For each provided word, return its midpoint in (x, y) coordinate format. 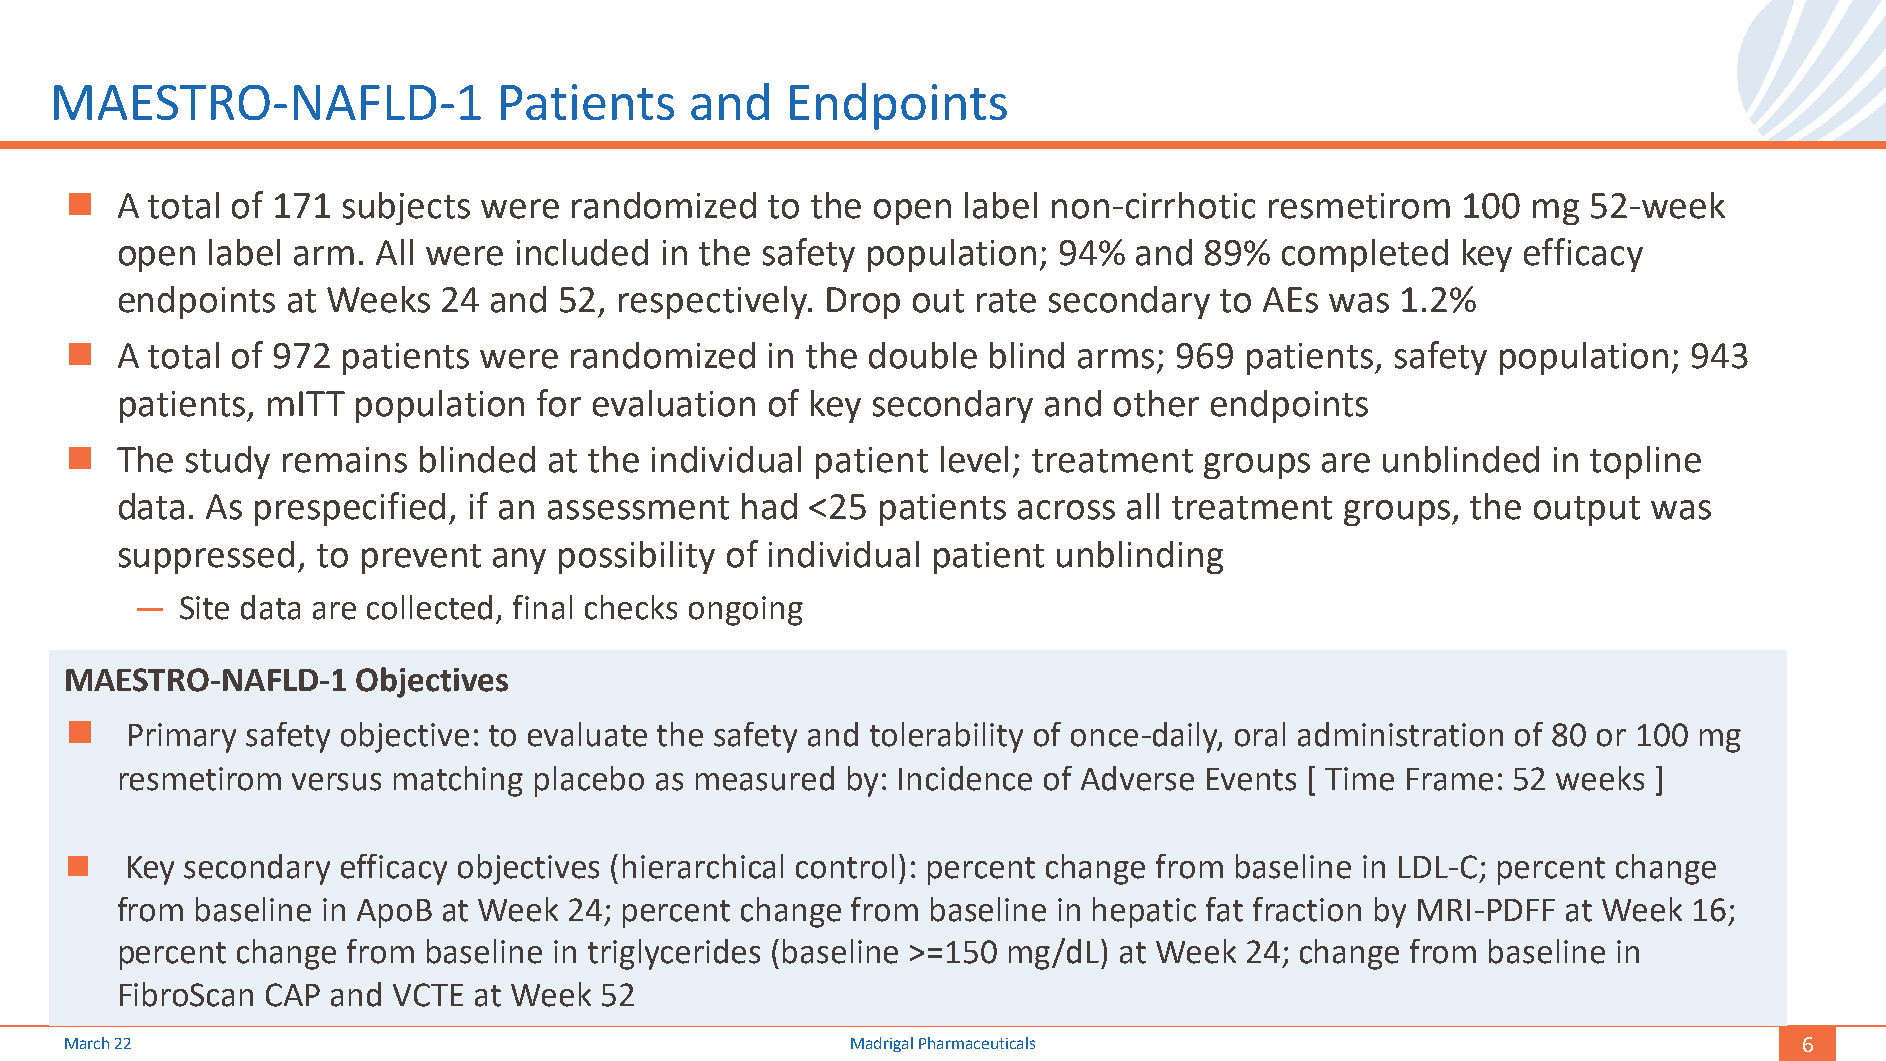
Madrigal (882, 1044)
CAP (293, 995)
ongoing (746, 611)
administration (1400, 734)
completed (1365, 255)
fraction (1307, 909)
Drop (863, 303)
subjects (406, 208)
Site (204, 608)
